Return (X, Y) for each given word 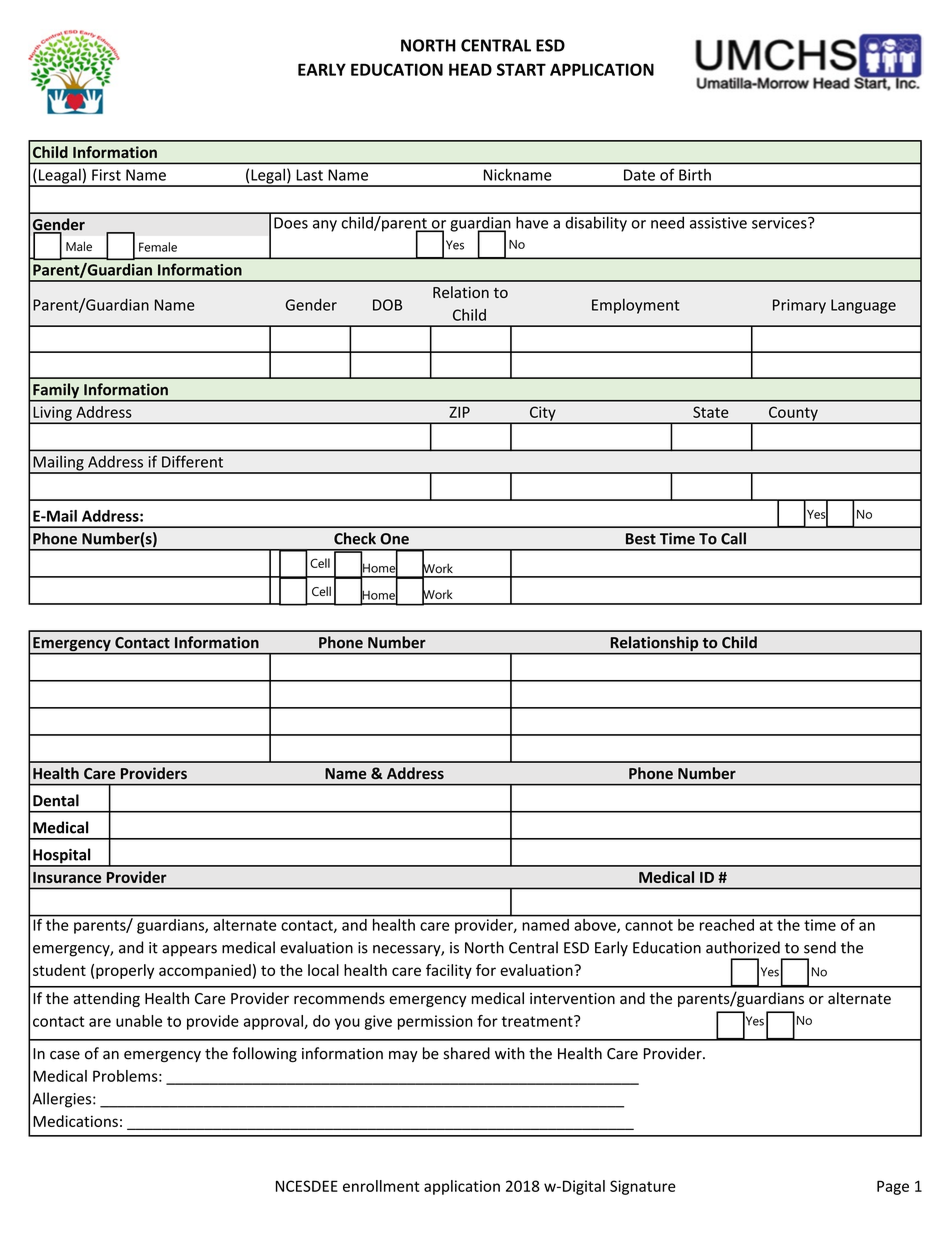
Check (355, 538)
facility (449, 971)
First (106, 175)
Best (641, 539)
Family (56, 392)
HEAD (470, 69)
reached (726, 923)
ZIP (459, 412)
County (793, 414)
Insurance (67, 877)
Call (733, 538)
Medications (75, 1121)
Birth (695, 175)
